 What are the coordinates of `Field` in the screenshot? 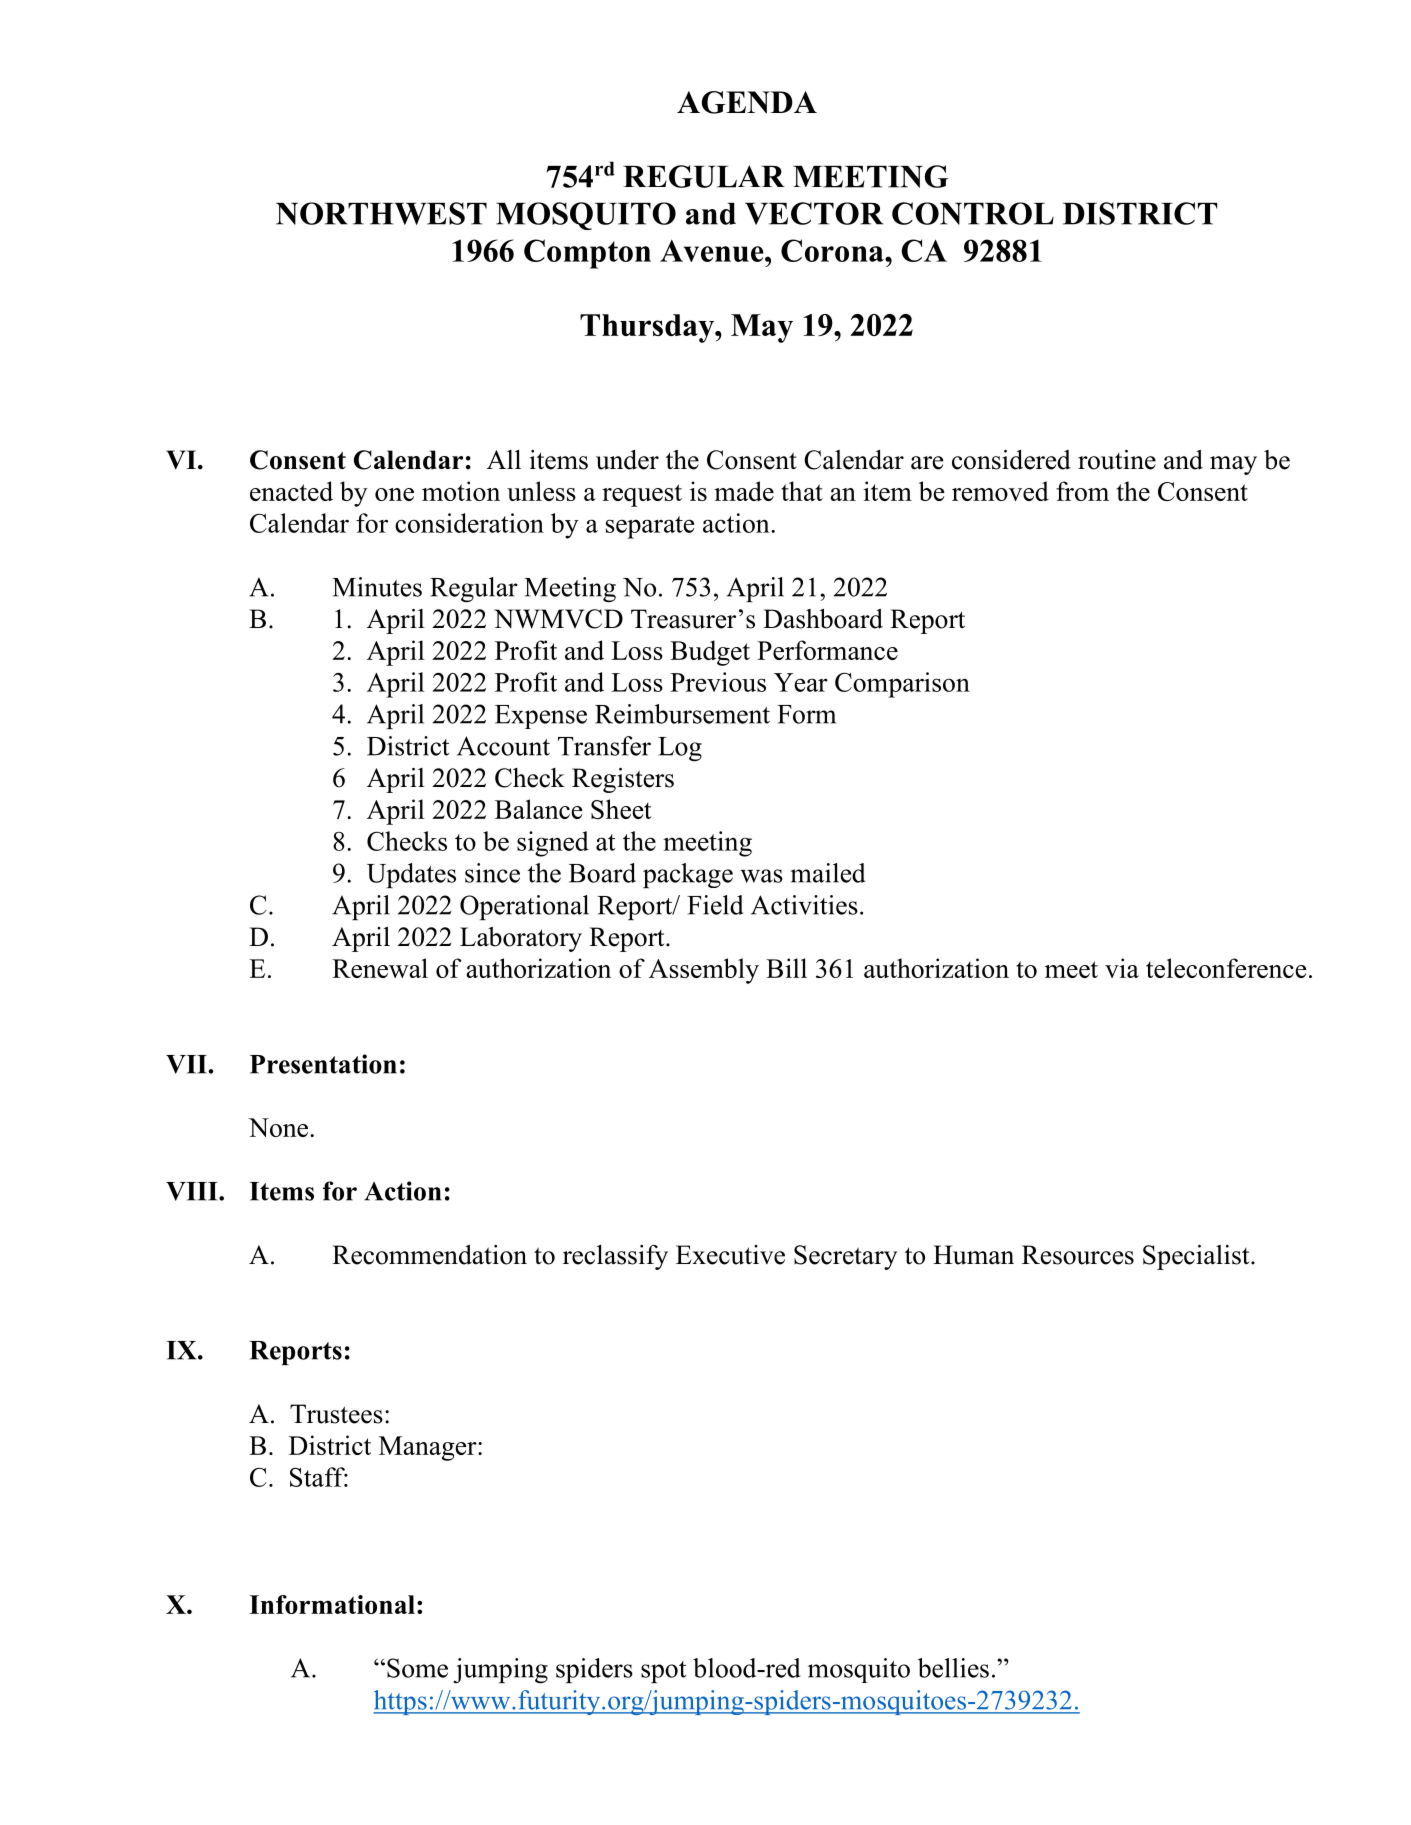 It's located at (715, 905).
